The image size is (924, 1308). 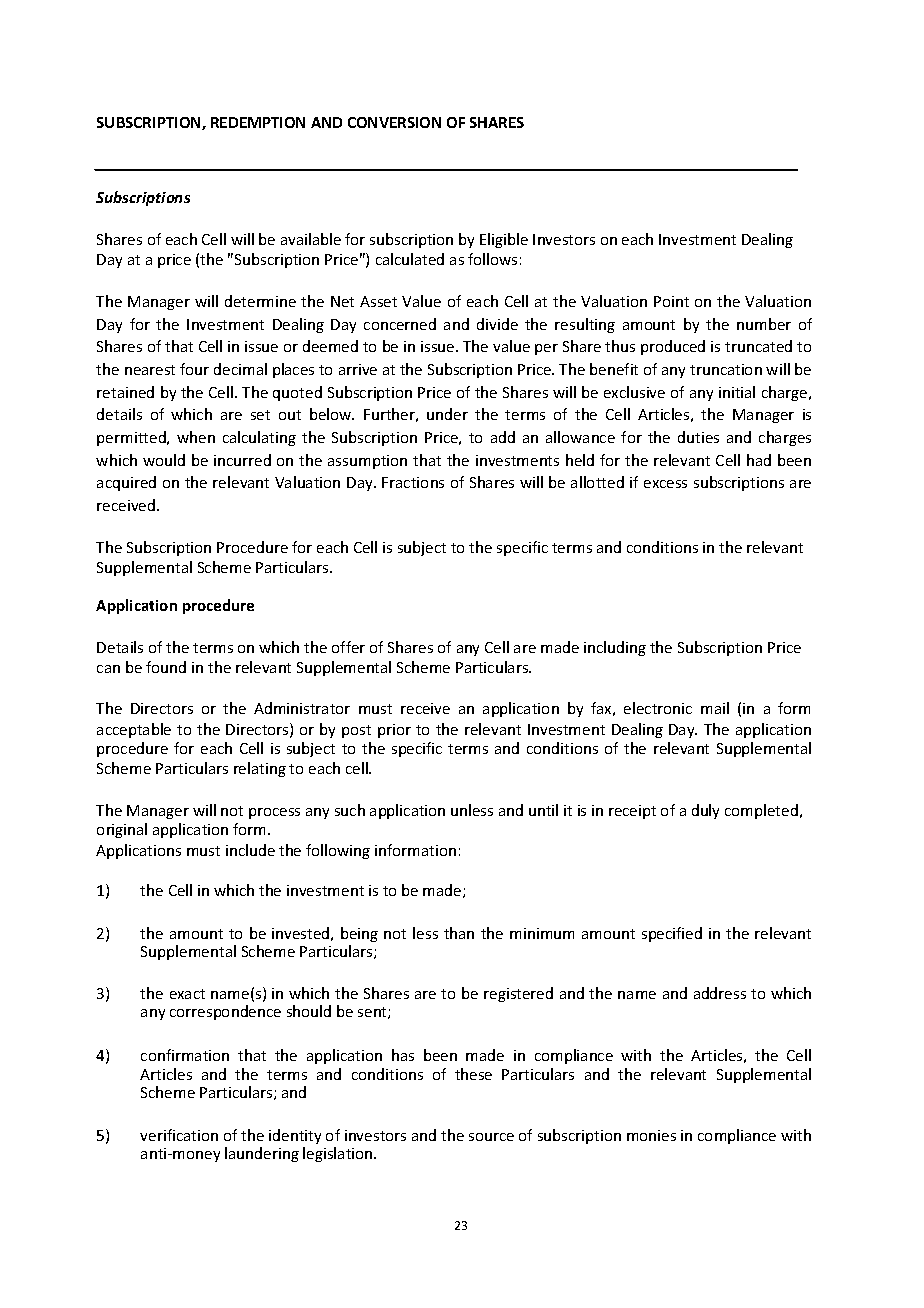 What do you see at coordinates (394, 122) in the page?
I see `CONVERSION` at bounding box center [394, 122].
